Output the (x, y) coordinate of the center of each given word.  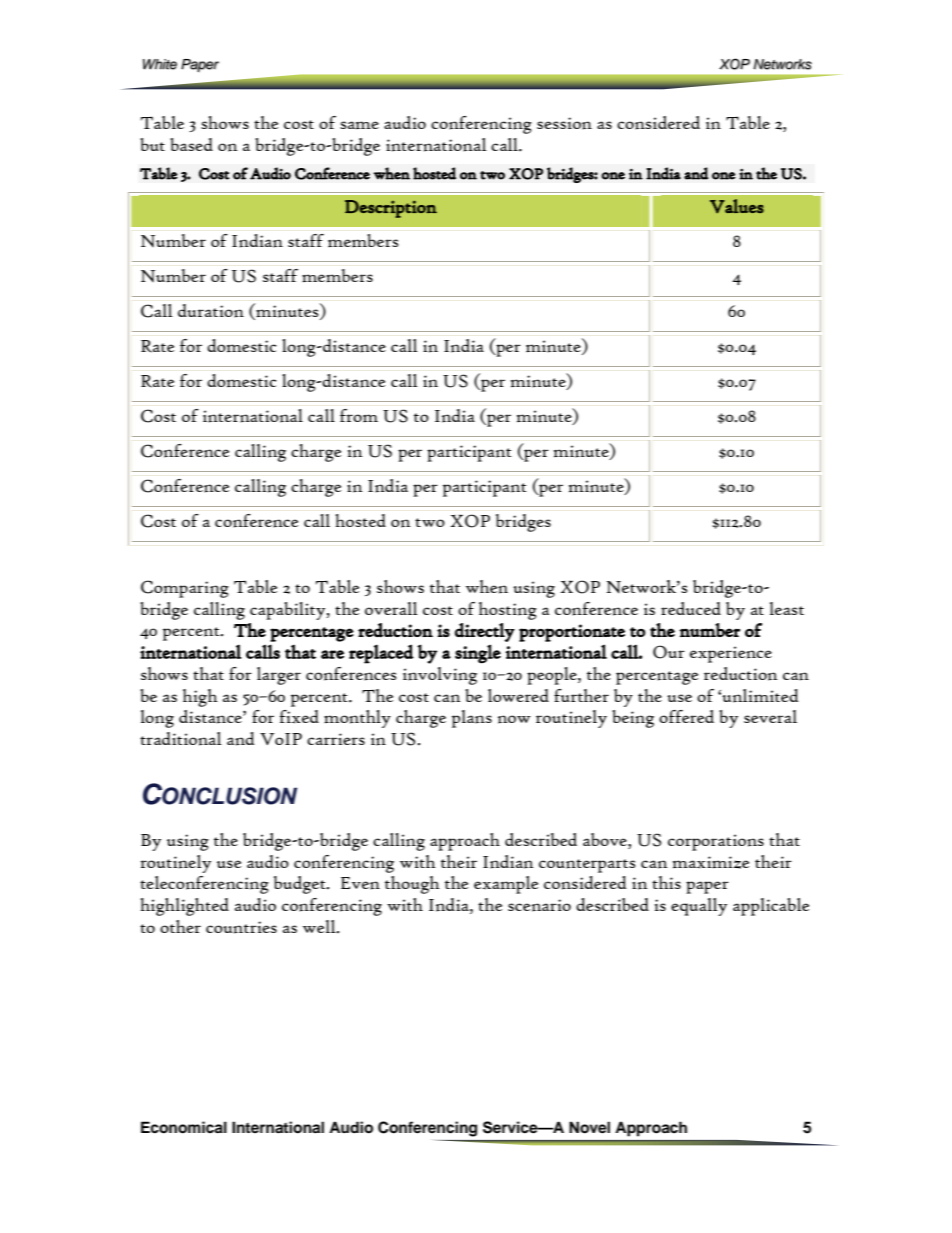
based (191, 144)
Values (737, 206)
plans (472, 719)
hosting (508, 611)
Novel (589, 1127)
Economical (184, 1127)
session (564, 123)
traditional (181, 739)
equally (699, 907)
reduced (691, 608)
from (359, 415)
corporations (716, 842)
